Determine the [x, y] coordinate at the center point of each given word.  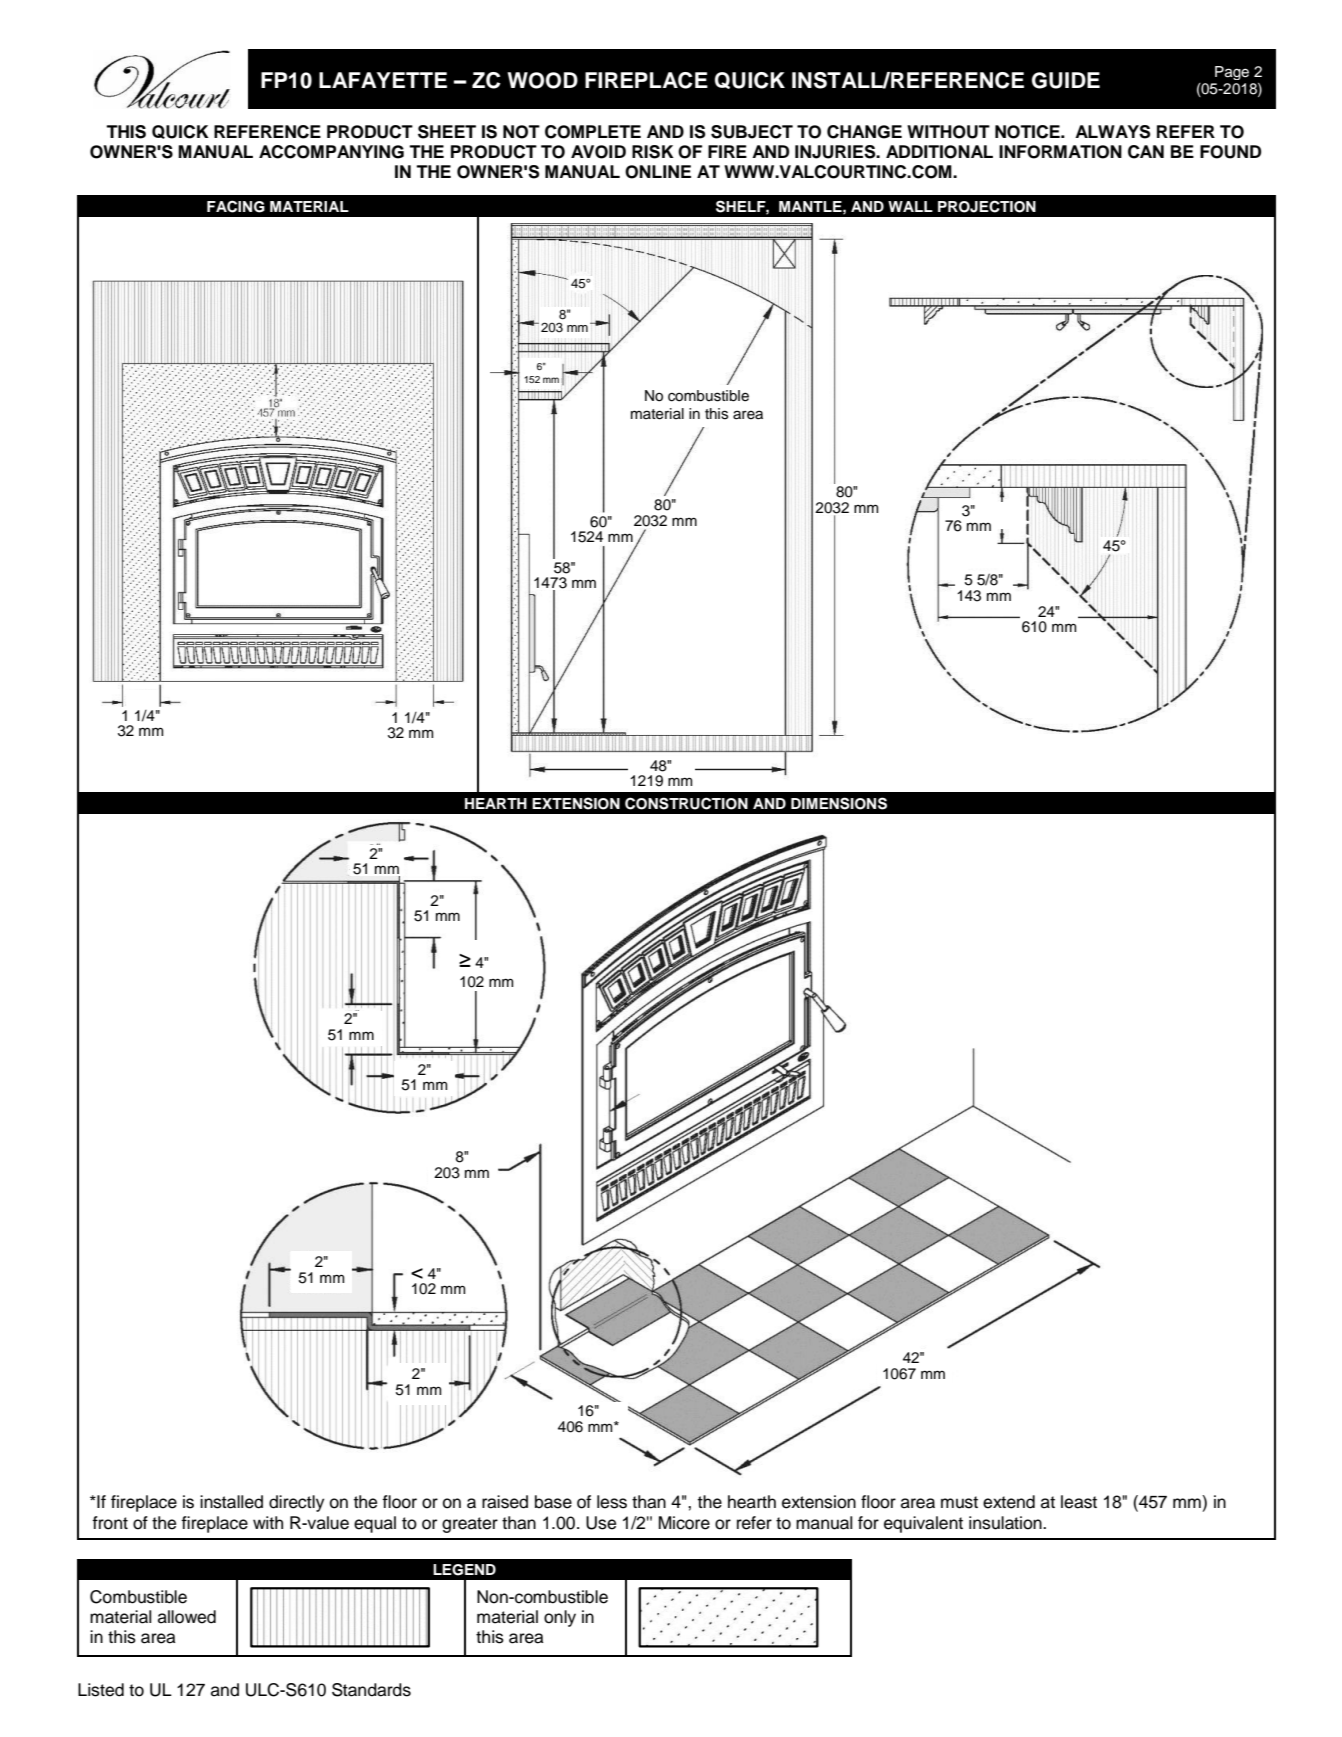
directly [296, 1503]
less [612, 1502]
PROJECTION [987, 206]
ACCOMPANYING [331, 152]
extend [1009, 1502]
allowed [187, 1617]
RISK [653, 152]
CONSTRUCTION [686, 803]
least [1079, 1502]
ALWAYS [1112, 132]
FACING [236, 206]
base [553, 1502]
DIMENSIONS [839, 803]
